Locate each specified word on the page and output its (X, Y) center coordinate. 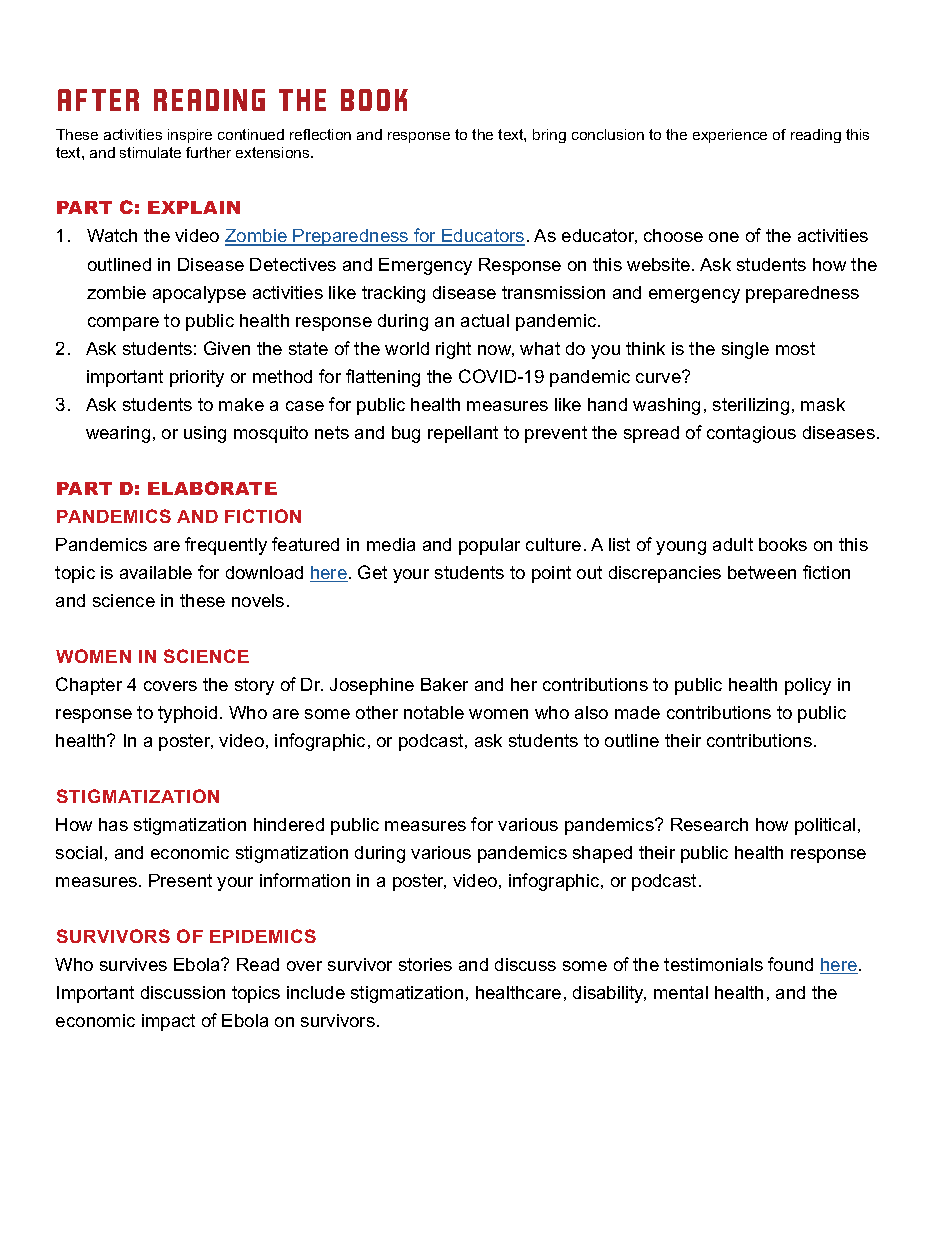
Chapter (89, 686)
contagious (751, 434)
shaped (602, 854)
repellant (463, 434)
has (113, 824)
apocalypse (199, 294)
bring (549, 136)
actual (485, 320)
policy (808, 686)
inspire (190, 136)
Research (709, 824)
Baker (444, 684)
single (745, 350)
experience (730, 136)
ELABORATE (212, 488)
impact (168, 1022)
